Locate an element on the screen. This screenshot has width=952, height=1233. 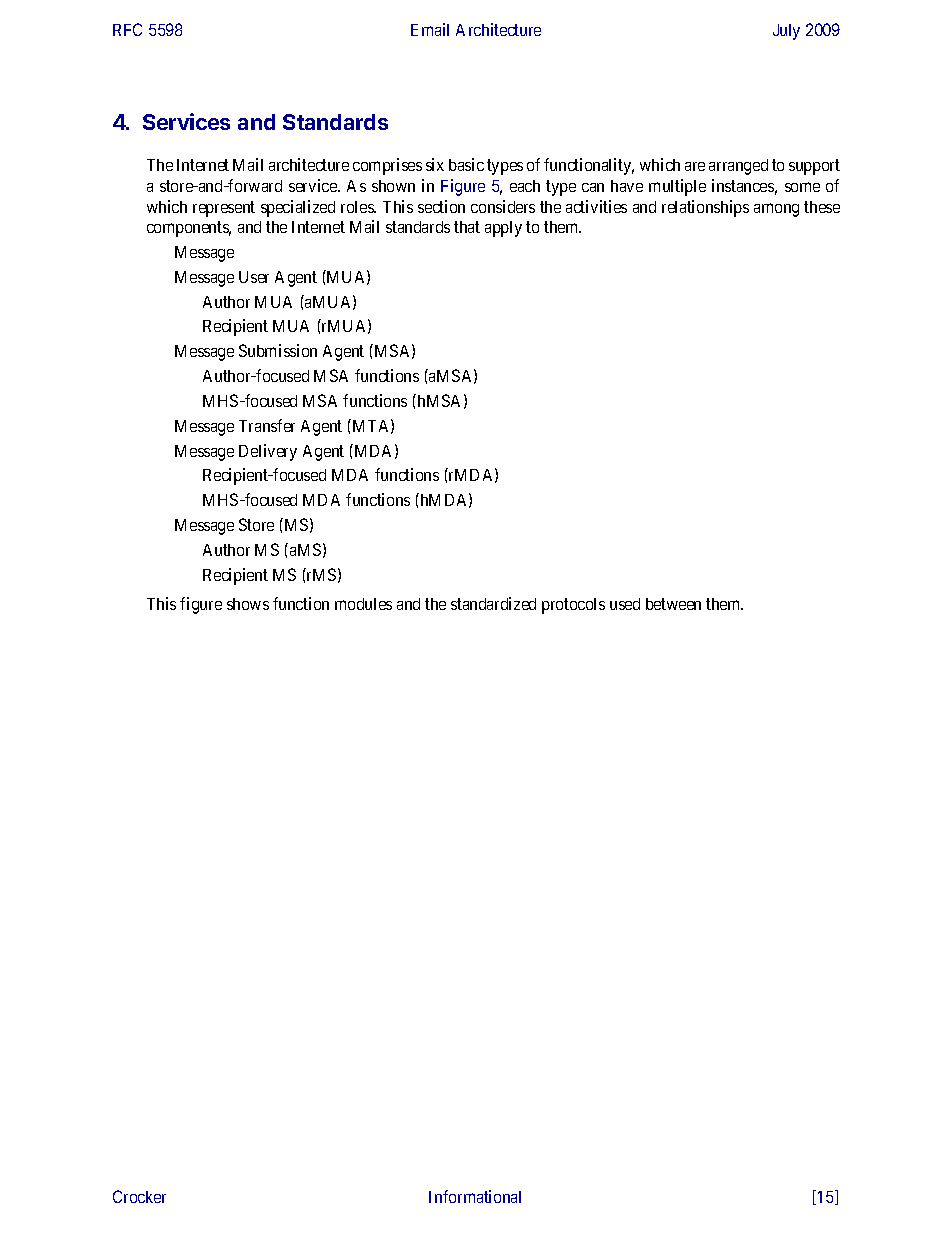
RFC is located at coordinates (127, 29).
